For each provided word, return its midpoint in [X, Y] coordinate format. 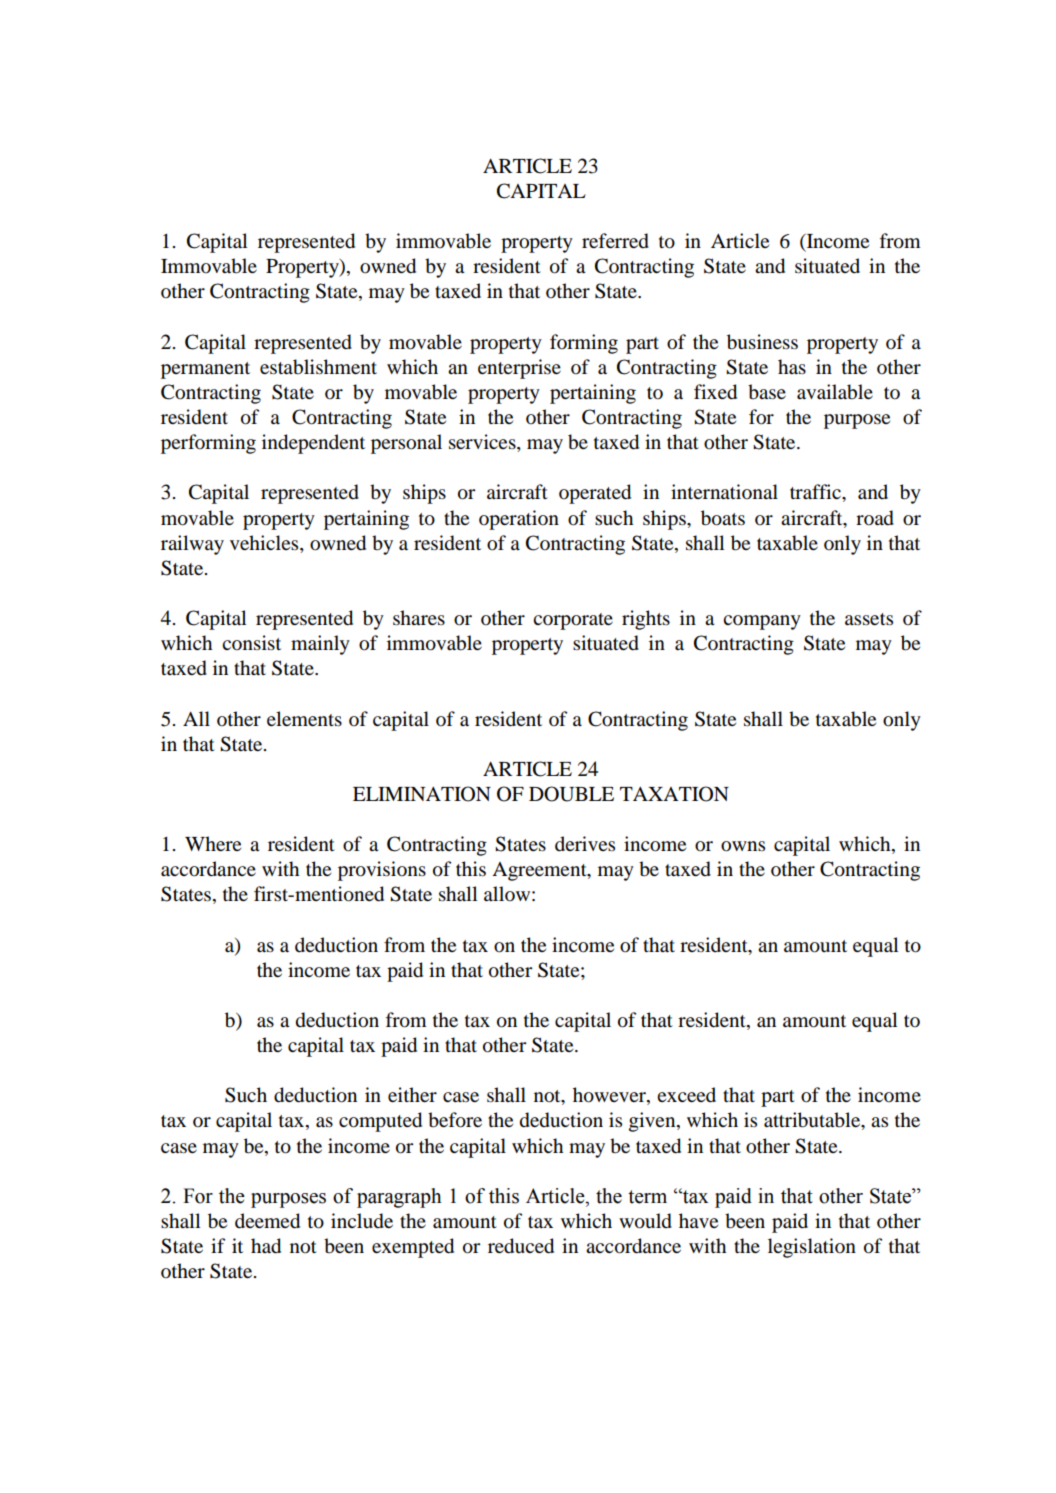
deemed [267, 1221]
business [762, 342]
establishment [318, 367]
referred [615, 241]
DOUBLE [571, 794]
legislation [812, 1248]
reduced [521, 1246]
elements [304, 718]
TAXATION [674, 794]
